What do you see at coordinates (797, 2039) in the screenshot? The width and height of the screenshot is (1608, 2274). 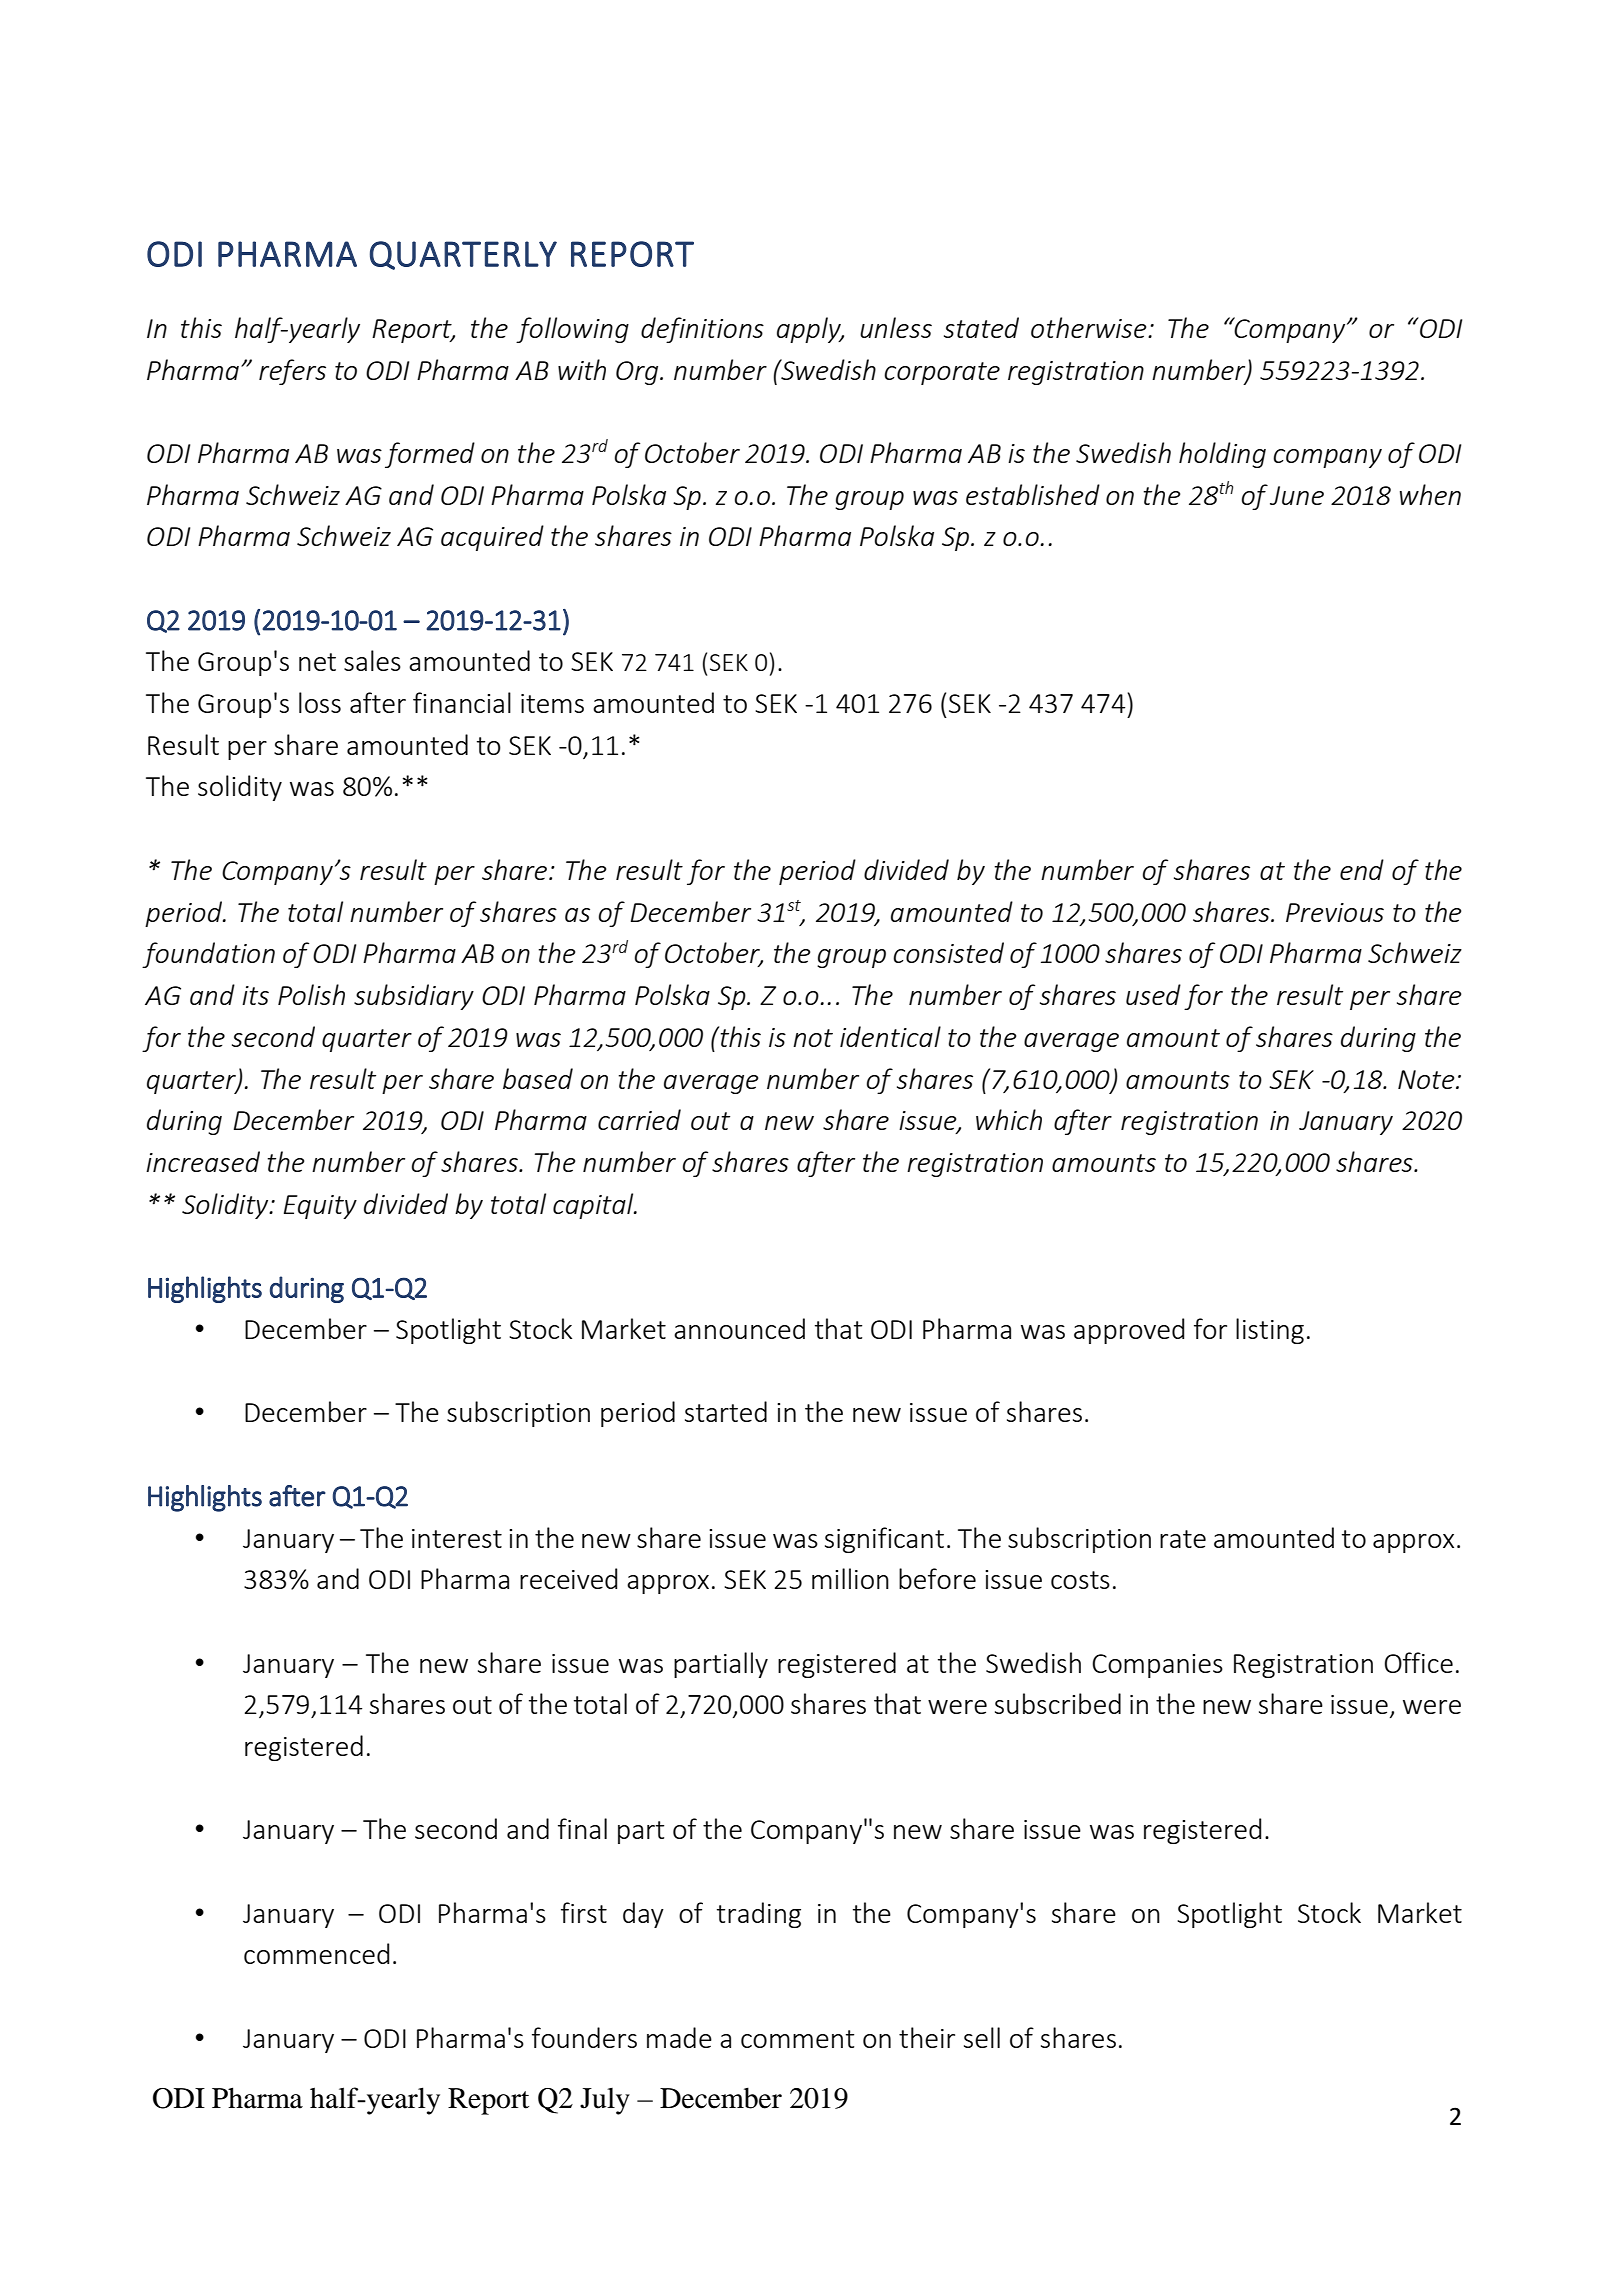 I see `comment` at bounding box center [797, 2039].
